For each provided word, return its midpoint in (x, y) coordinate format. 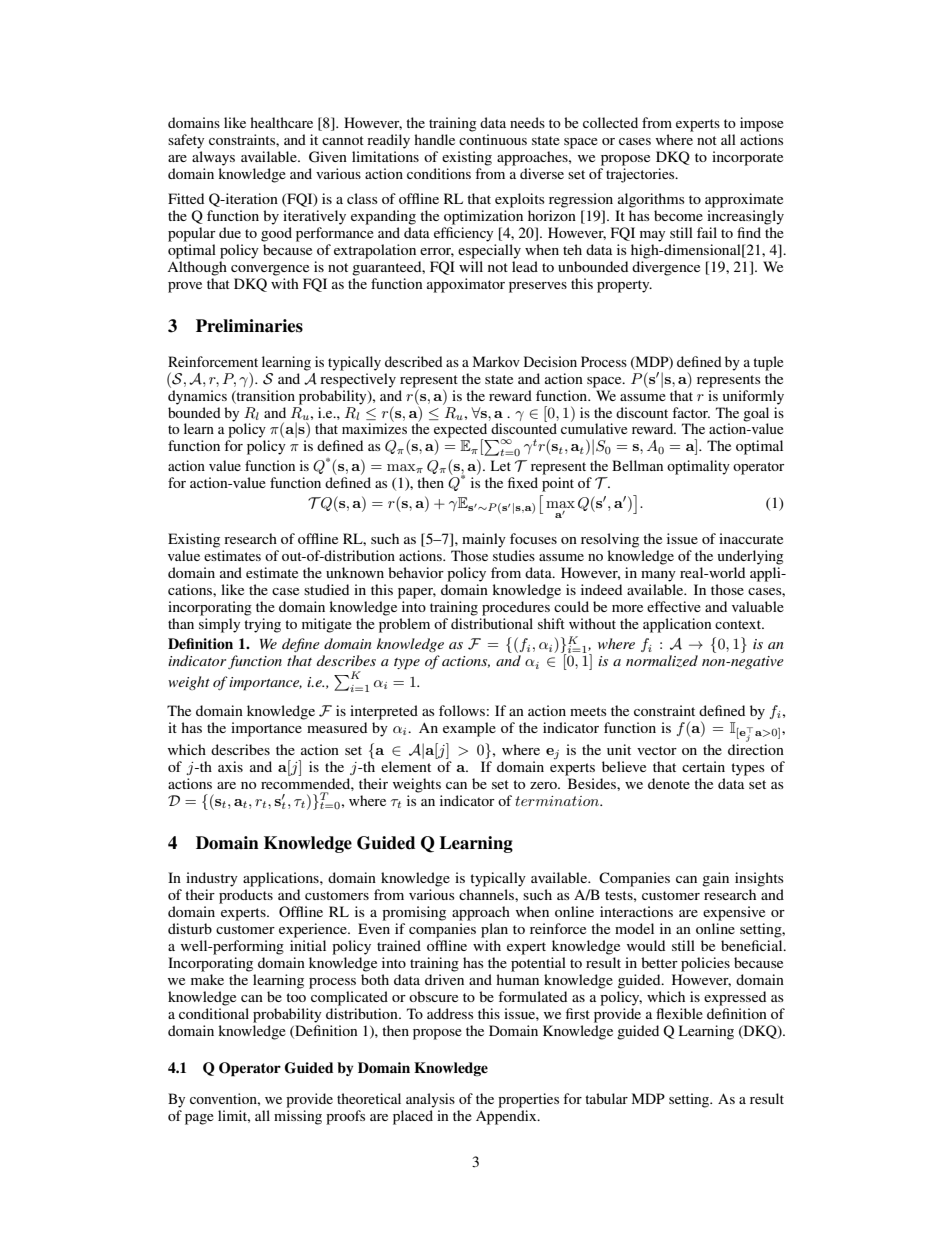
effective (674, 606)
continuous (493, 139)
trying (262, 625)
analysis (430, 1100)
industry (212, 879)
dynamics (197, 396)
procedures (516, 608)
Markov (496, 361)
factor (691, 412)
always (213, 158)
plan (494, 930)
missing (298, 1117)
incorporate (747, 158)
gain (715, 879)
